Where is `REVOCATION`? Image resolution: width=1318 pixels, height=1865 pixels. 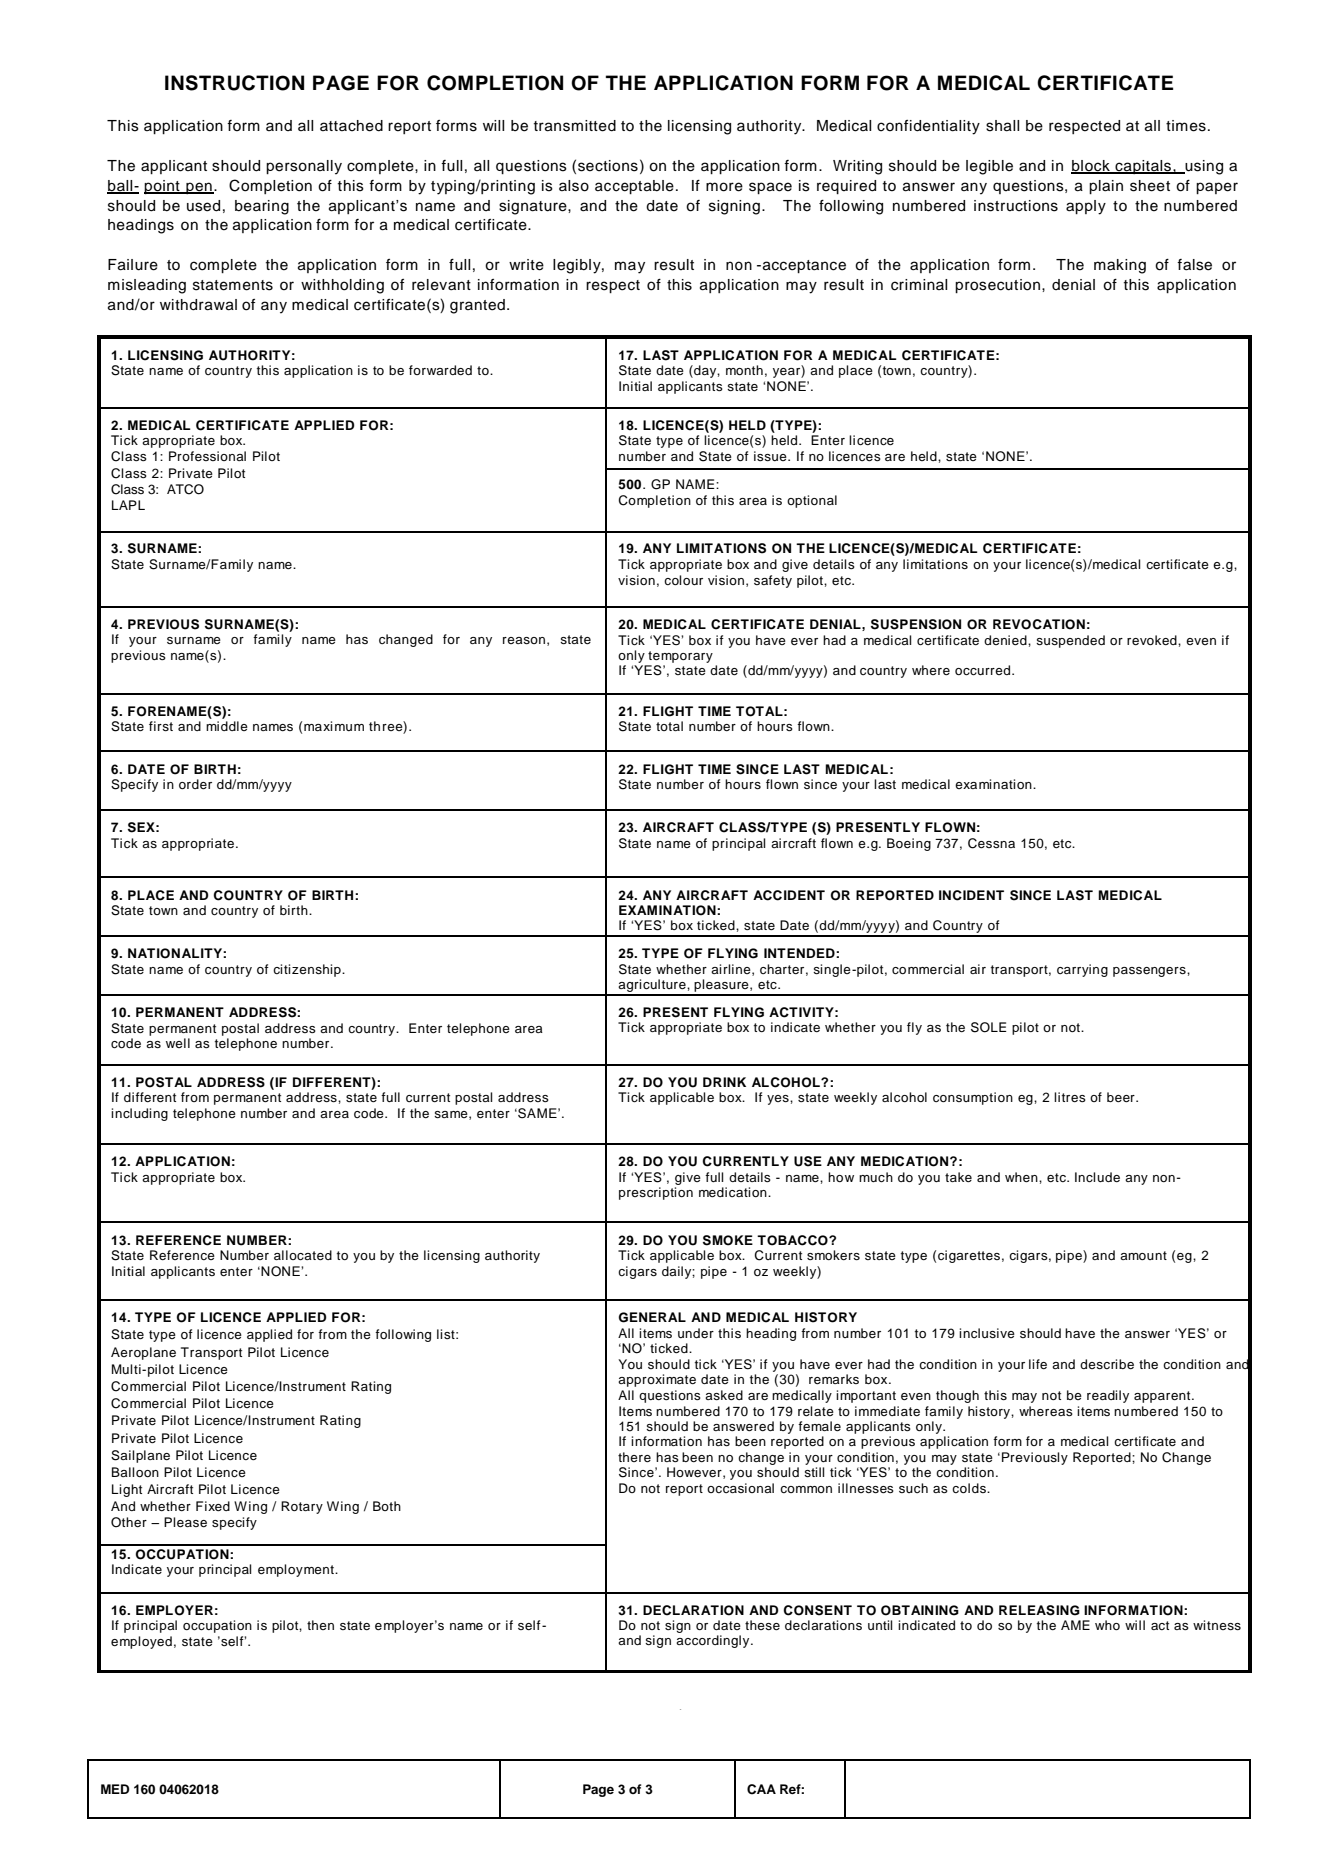
REVOCATION is located at coordinates (1039, 624).
